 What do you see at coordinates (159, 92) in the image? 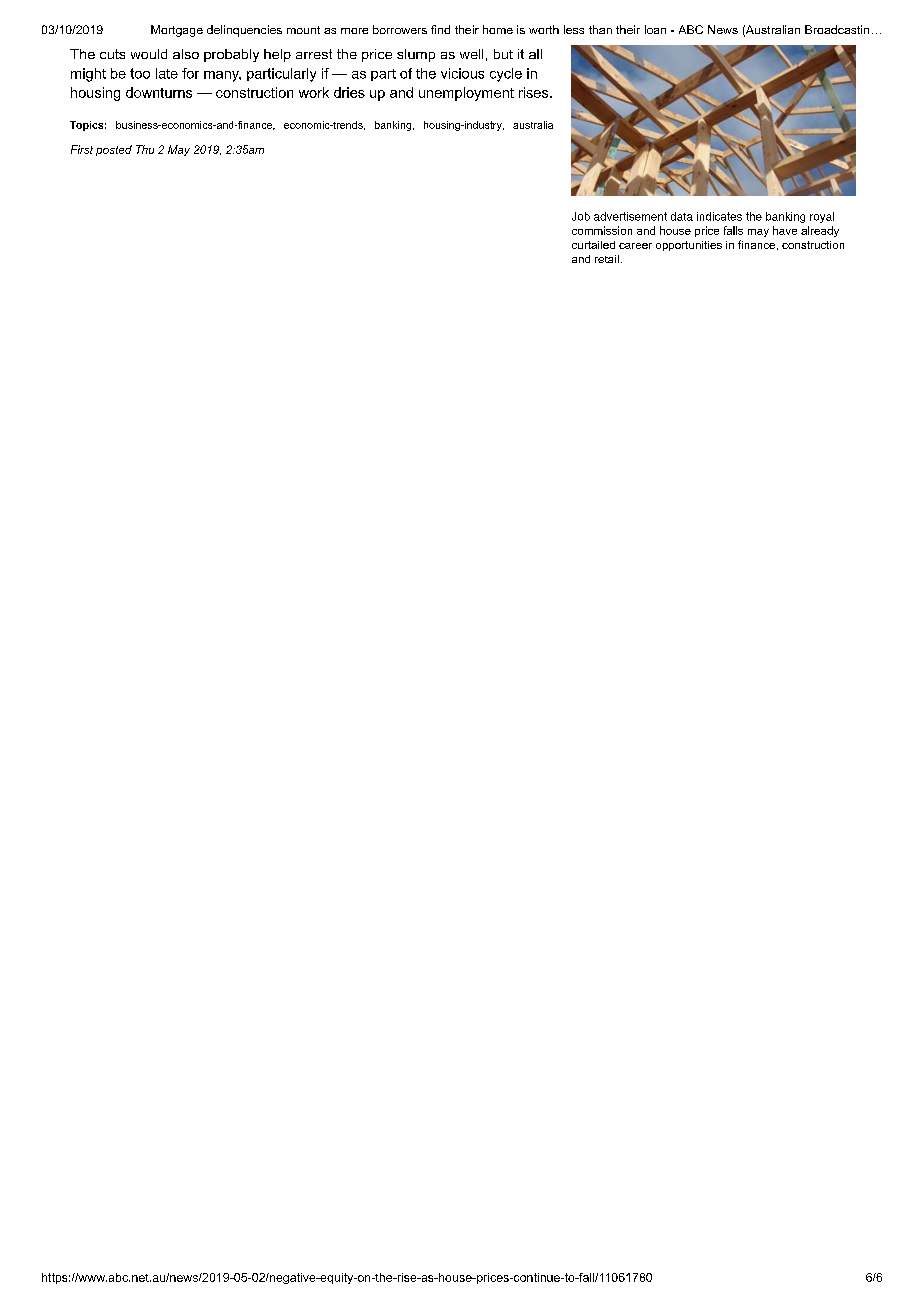
I see `downturns` at bounding box center [159, 92].
